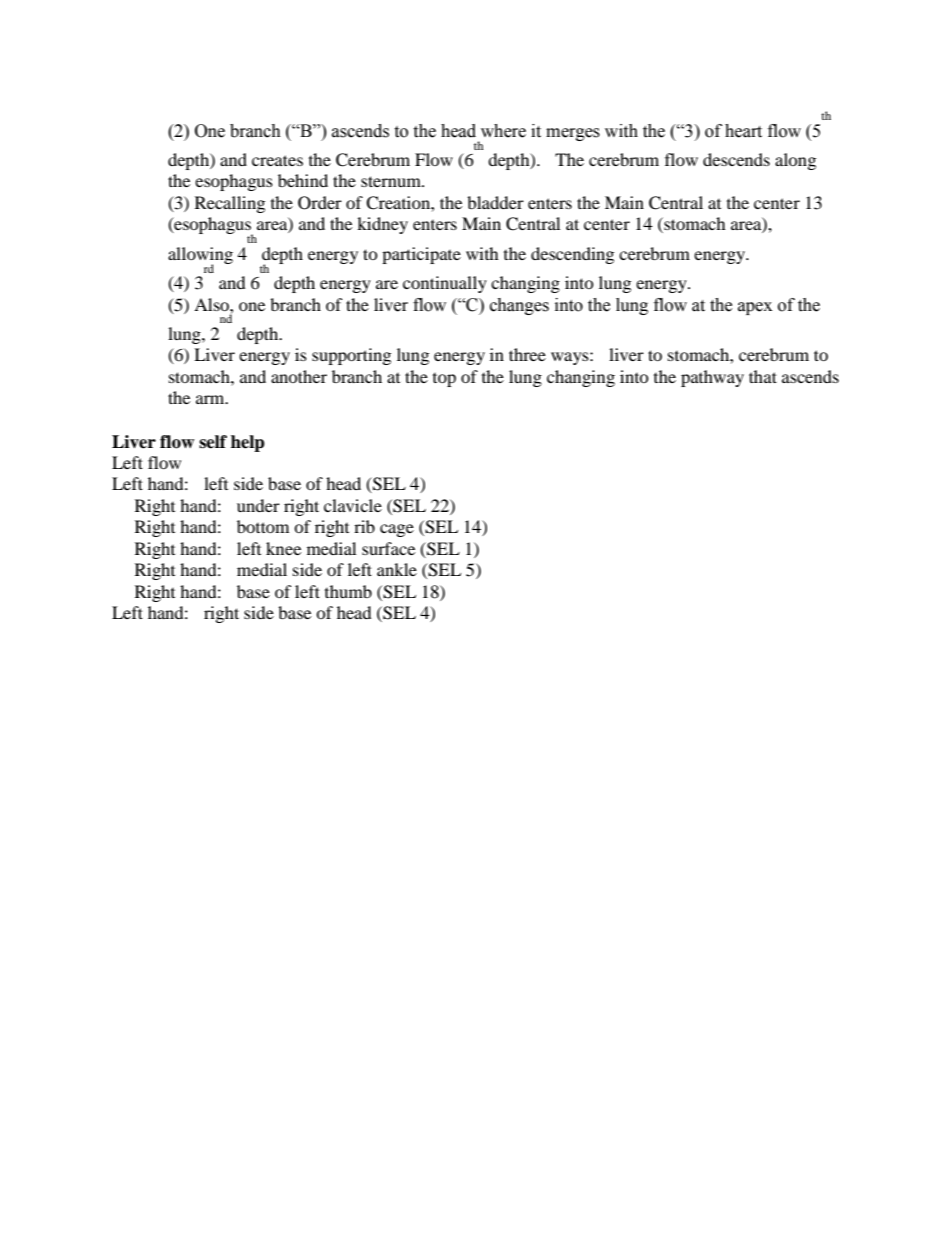  I want to click on knee, so click(283, 548).
